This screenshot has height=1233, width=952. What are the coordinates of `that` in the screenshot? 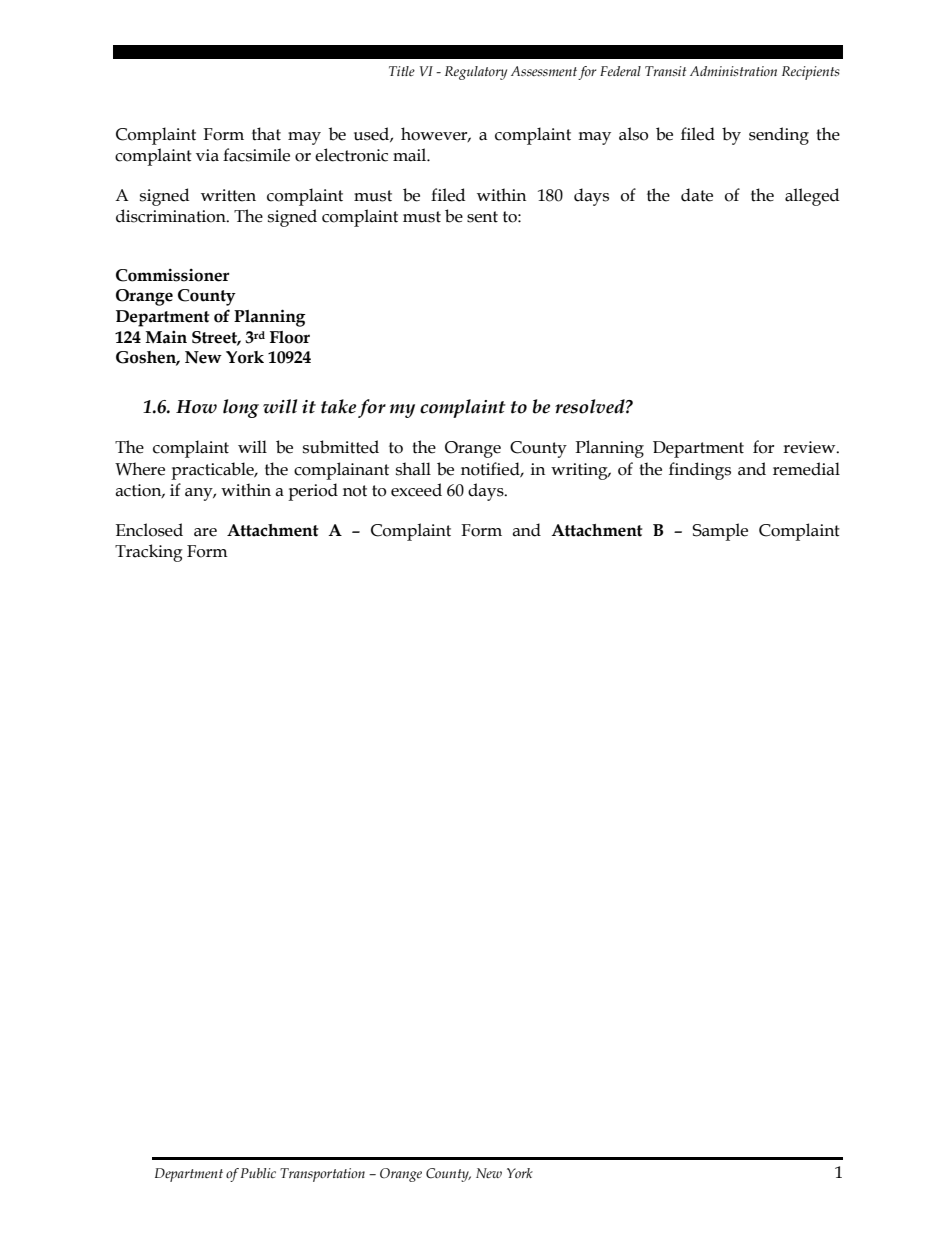 It's located at (266, 134).
